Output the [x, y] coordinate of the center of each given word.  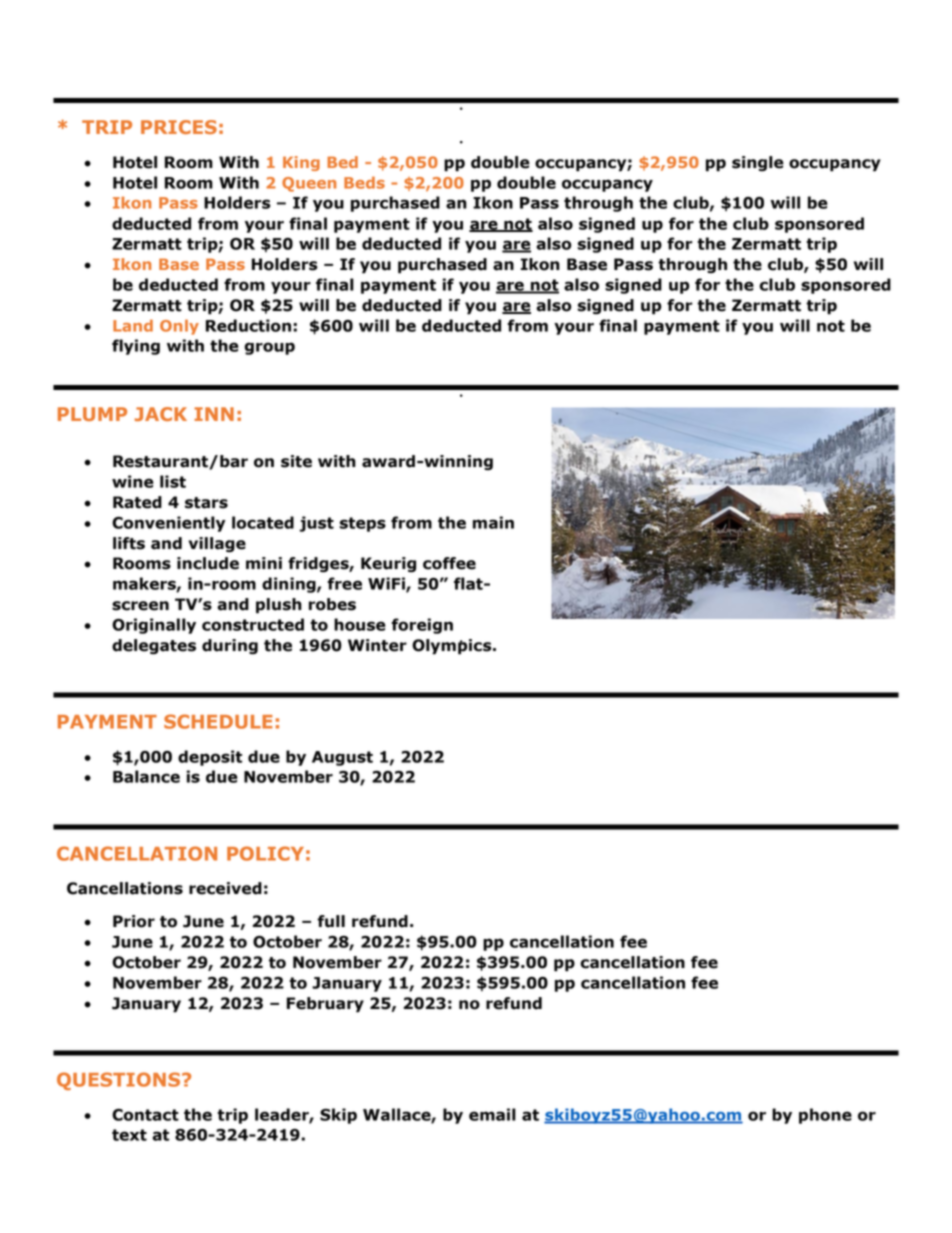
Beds [364, 182]
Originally [154, 626]
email [492, 1114]
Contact [145, 1115]
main [493, 522]
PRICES [179, 127]
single [758, 163]
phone [825, 1116]
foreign [422, 626]
